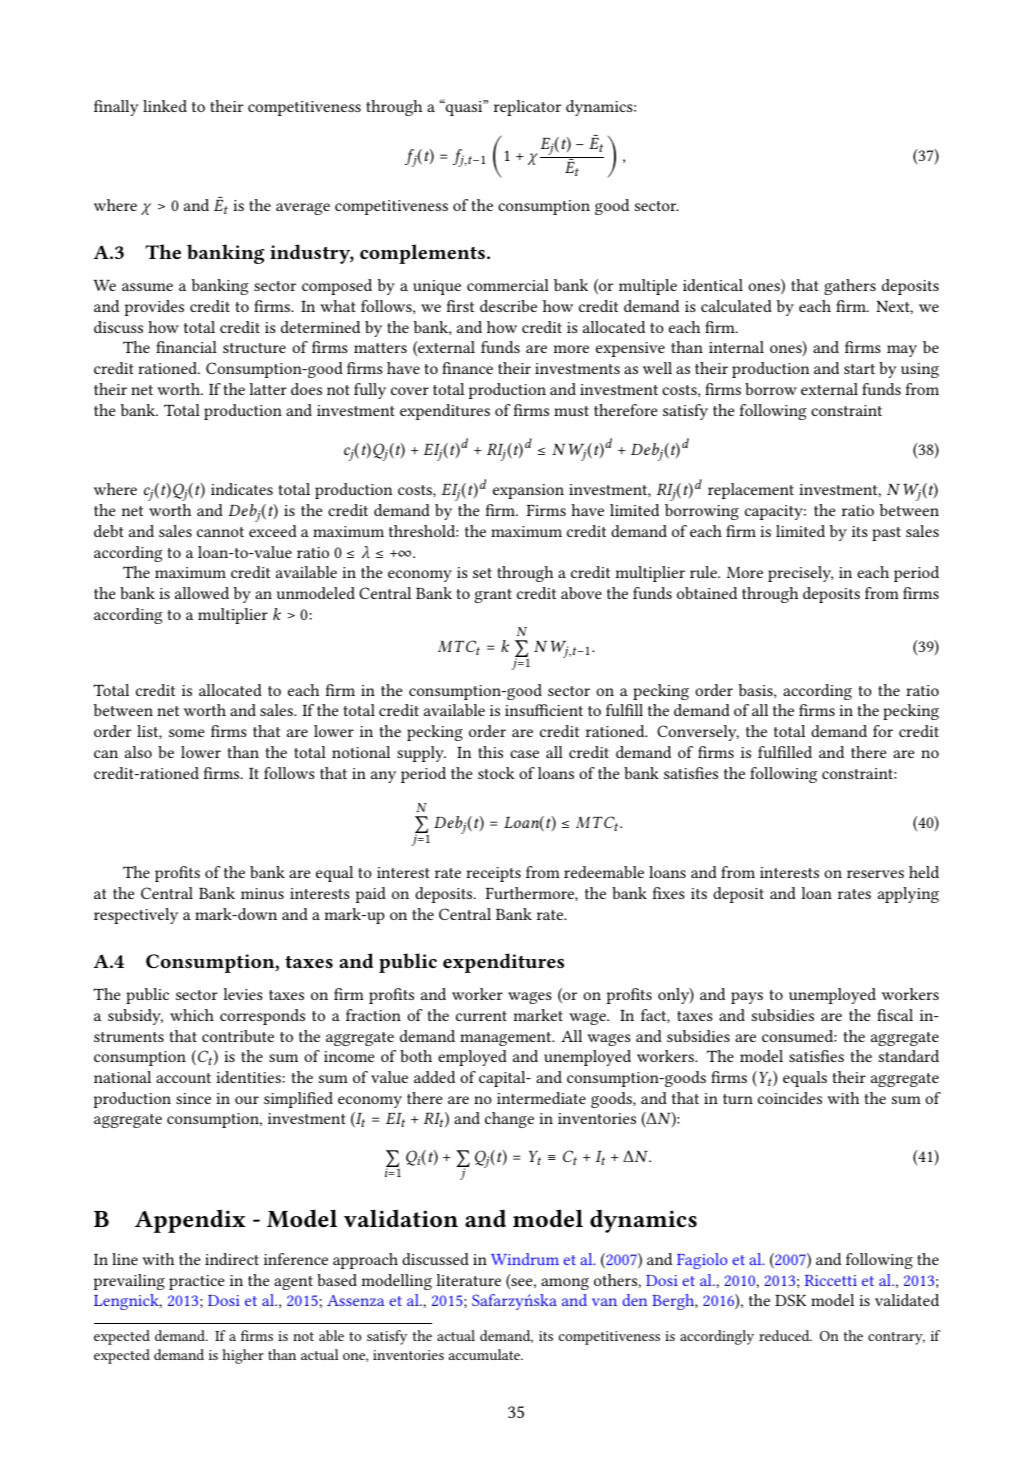 This image has width=1033, height=1460. What do you see at coordinates (165, 106) in the image?
I see `linked` at bounding box center [165, 106].
